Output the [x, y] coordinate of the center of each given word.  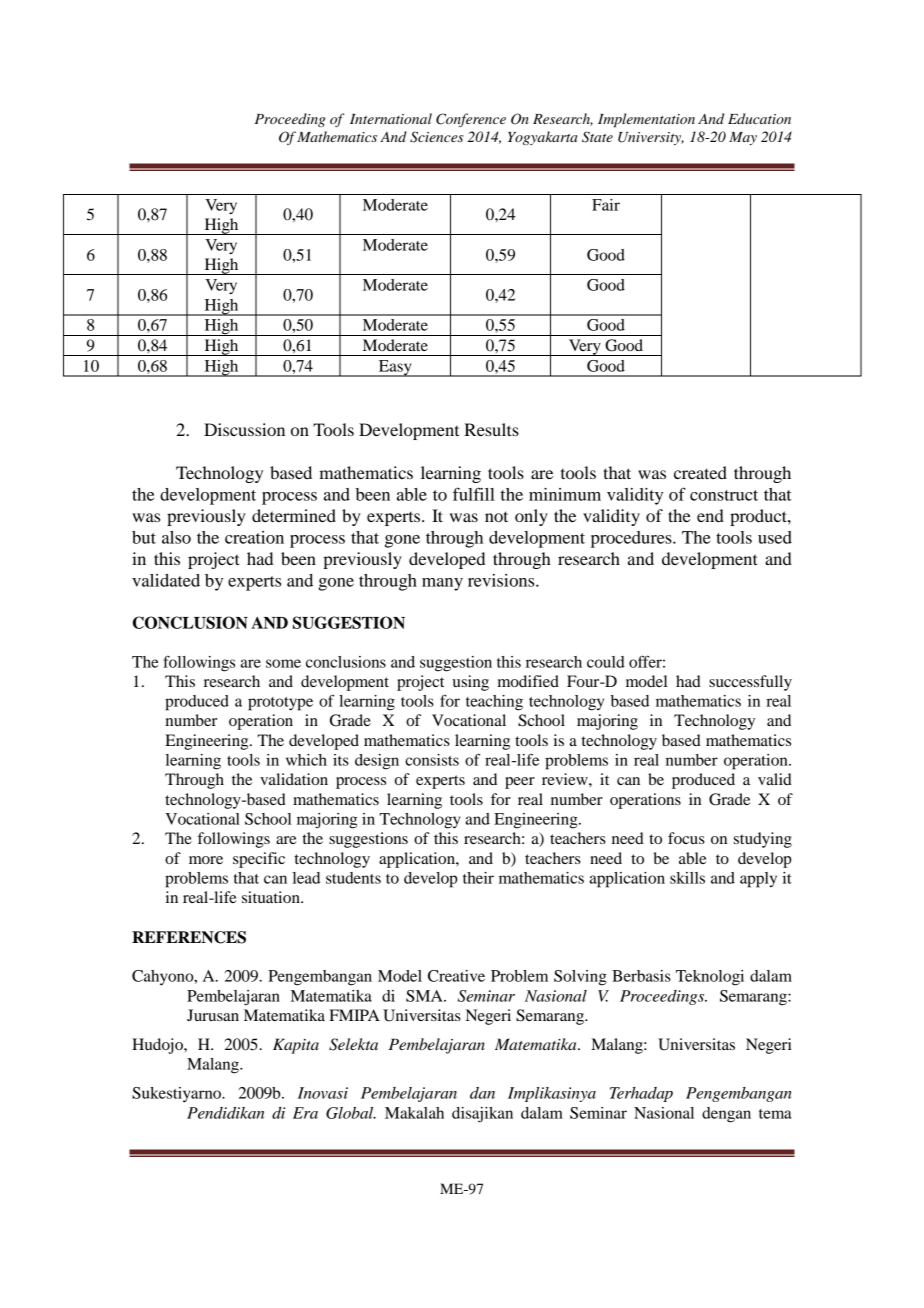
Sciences [437, 137]
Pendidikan [225, 1113]
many [442, 584]
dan [482, 1093]
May [743, 138]
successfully [750, 683]
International [391, 118]
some [283, 663]
